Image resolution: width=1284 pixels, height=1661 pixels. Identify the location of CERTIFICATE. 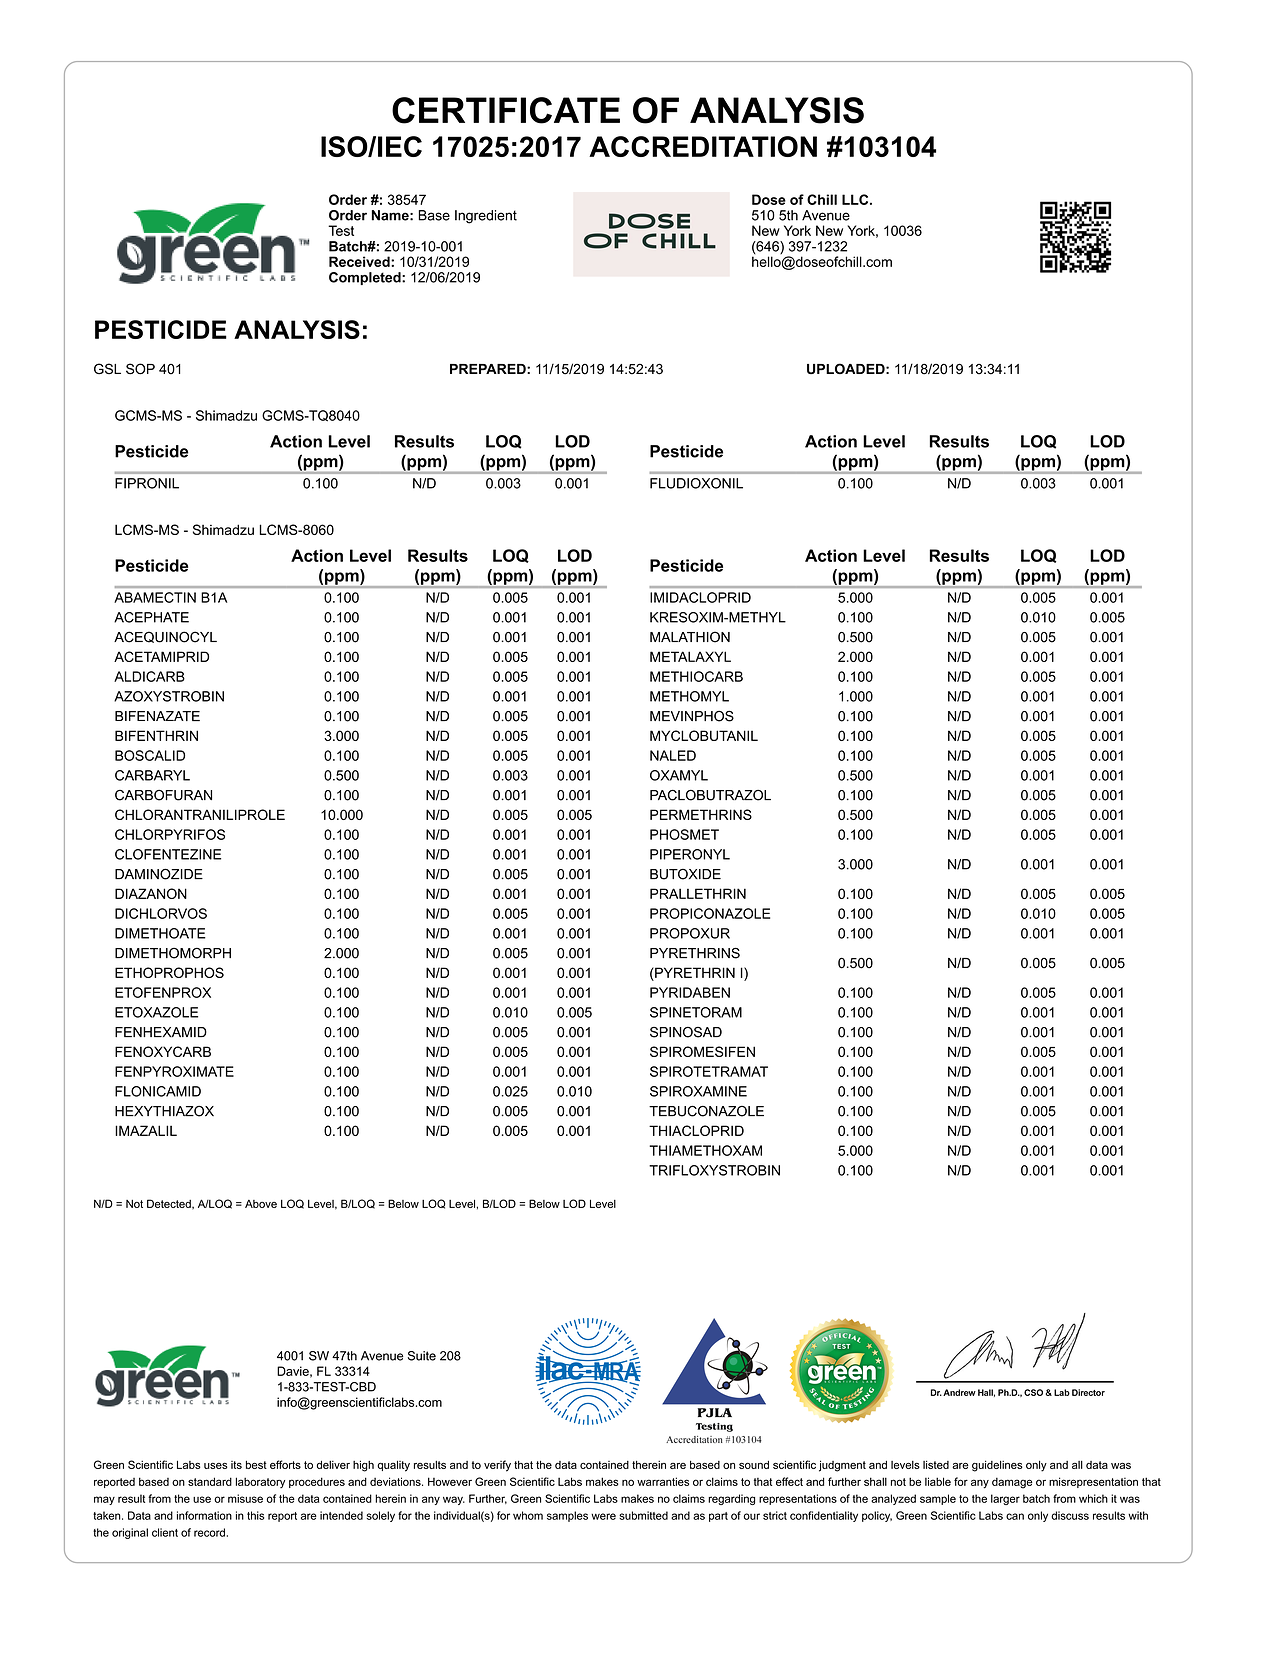
(506, 110).
